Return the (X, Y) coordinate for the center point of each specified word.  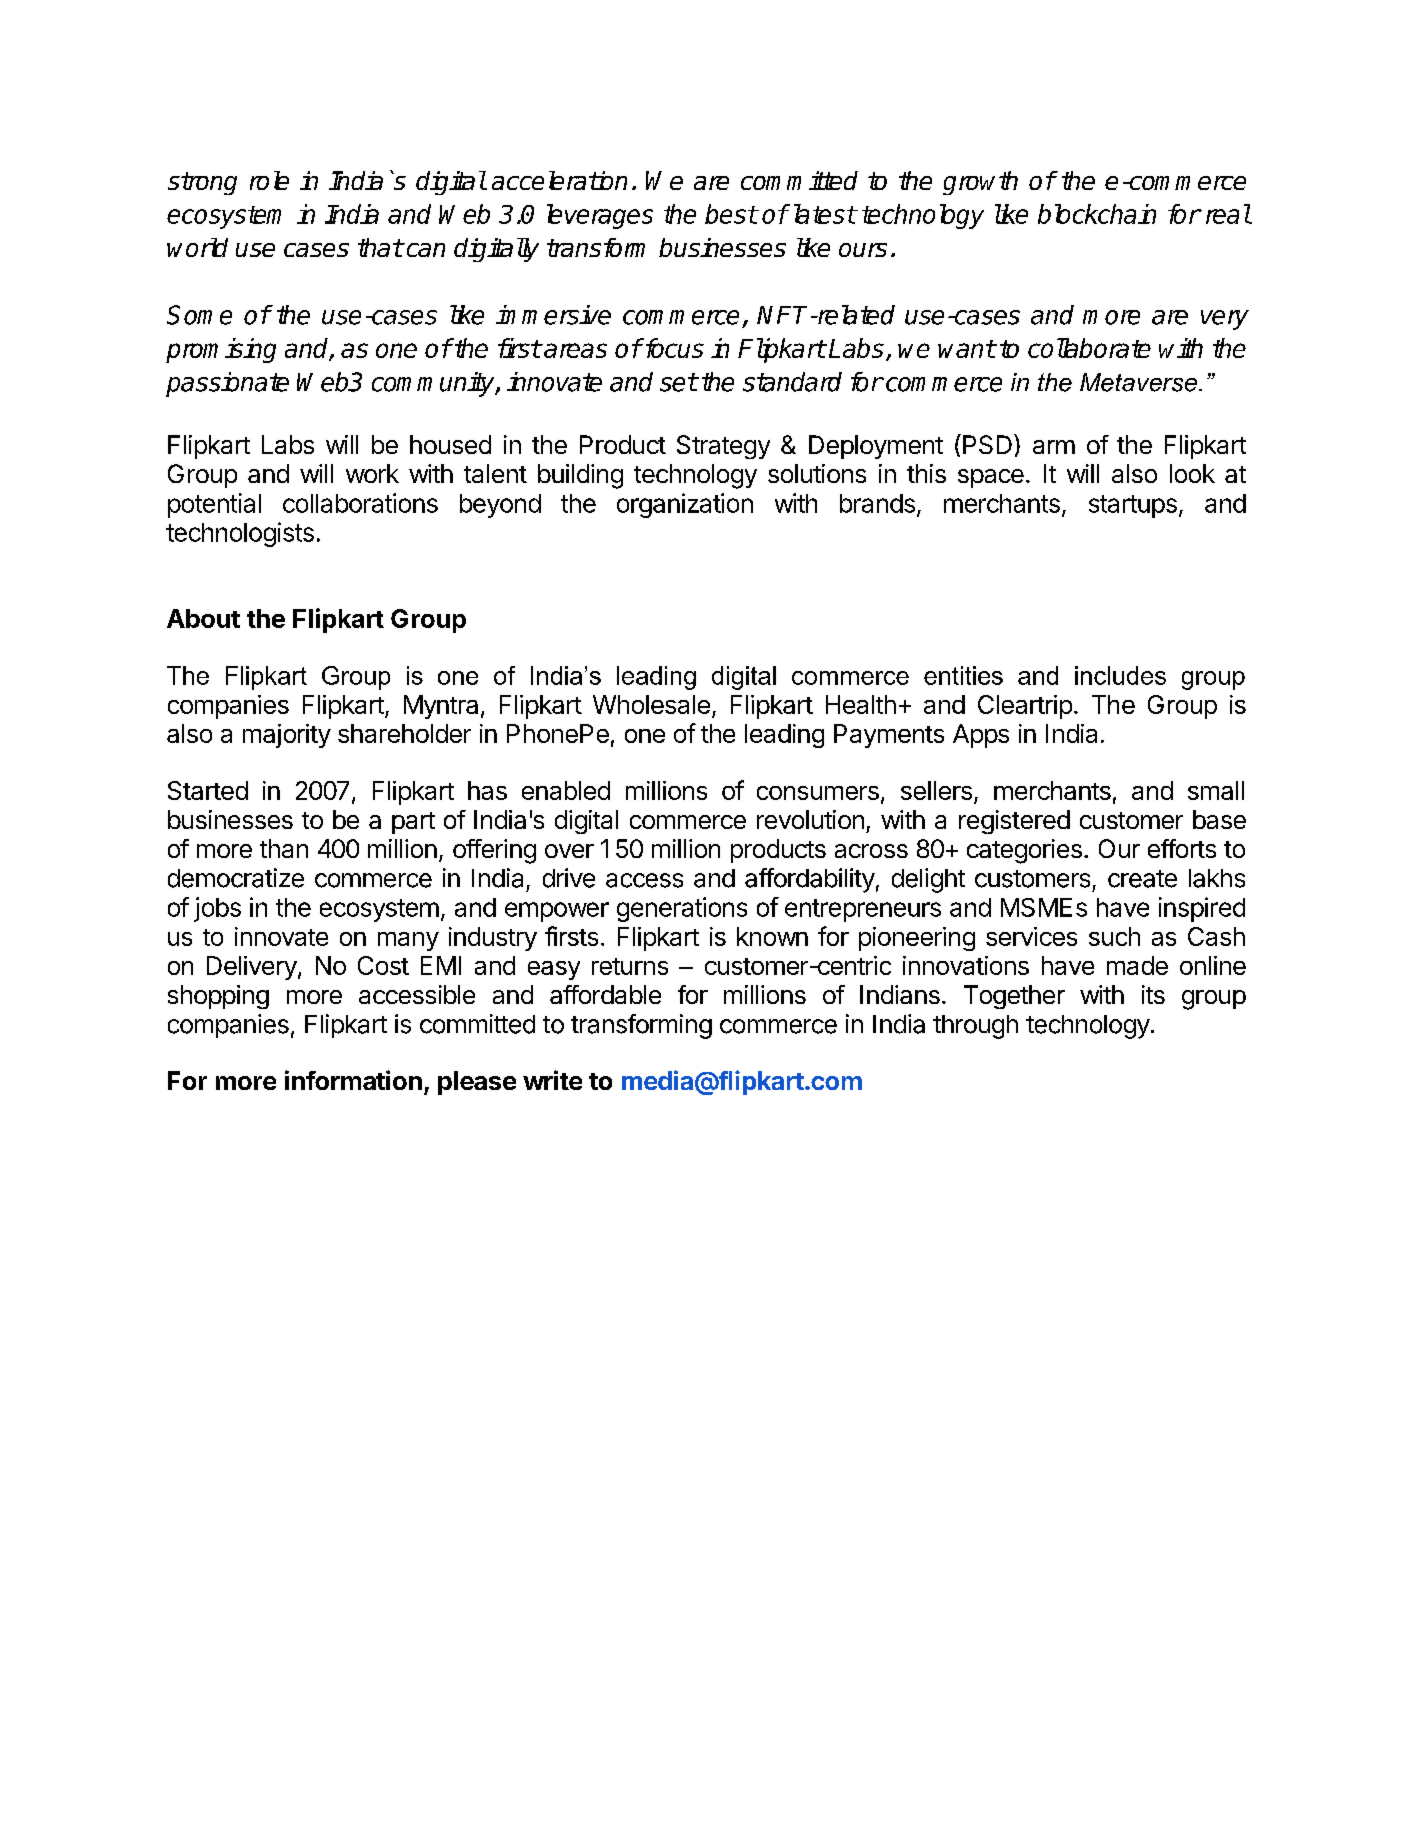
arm (1054, 447)
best (731, 214)
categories (1024, 851)
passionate (227, 384)
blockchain (1097, 214)
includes (1120, 675)
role (269, 180)
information (353, 1080)
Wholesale (651, 704)
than (284, 848)
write (552, 1080)
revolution (810, 819)
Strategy (723, 447)
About (203, 618)
